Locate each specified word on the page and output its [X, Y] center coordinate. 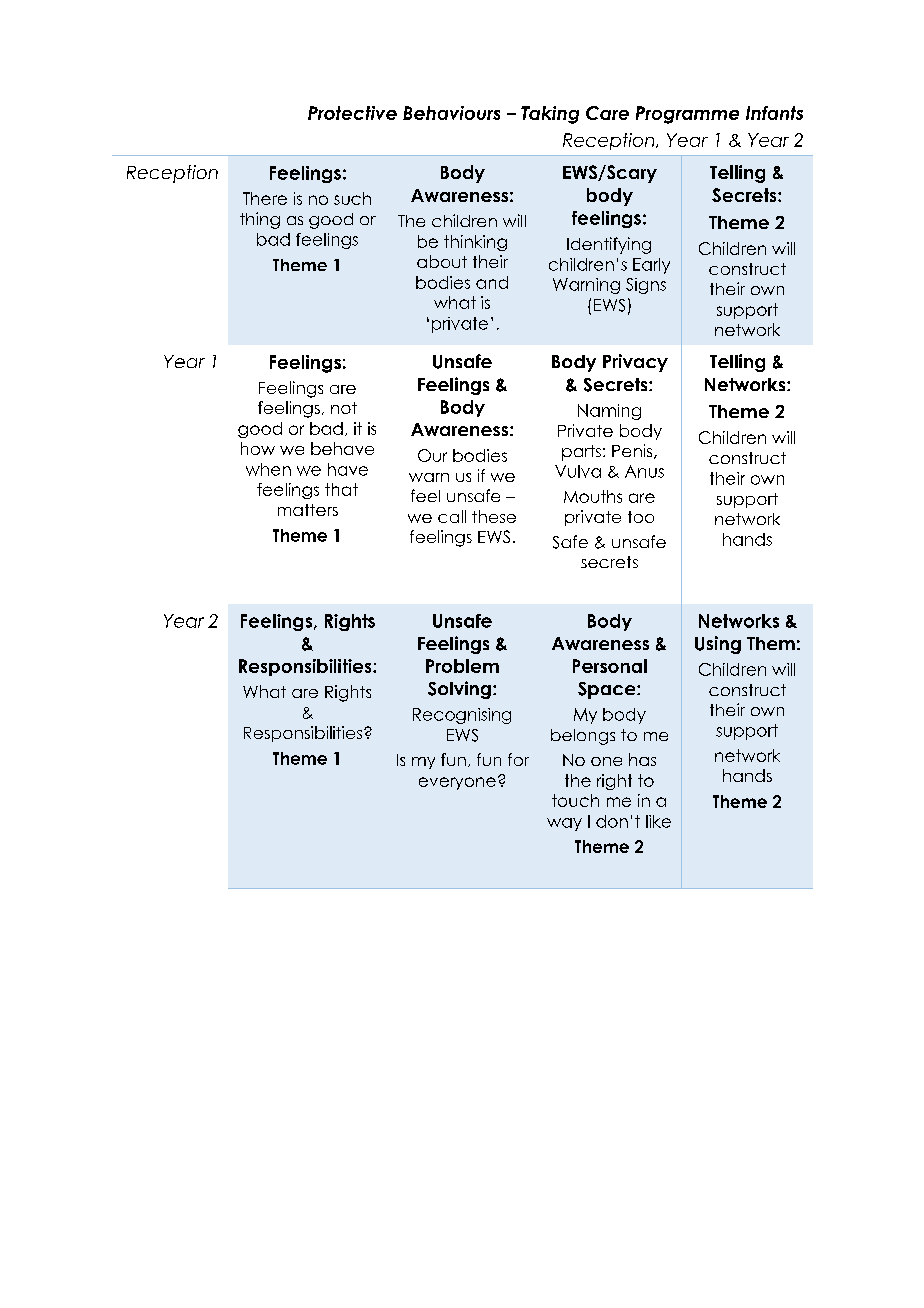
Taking [550, 115]
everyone [457, 783]
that [341, 489]
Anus [644, 471]
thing [260, 220]
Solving [459, 690]
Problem [462, 666]
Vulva [578, 471]
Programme [687, 115]
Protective [352, 113]
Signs [646, 286]
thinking [475, 243]
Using [718, 645]
